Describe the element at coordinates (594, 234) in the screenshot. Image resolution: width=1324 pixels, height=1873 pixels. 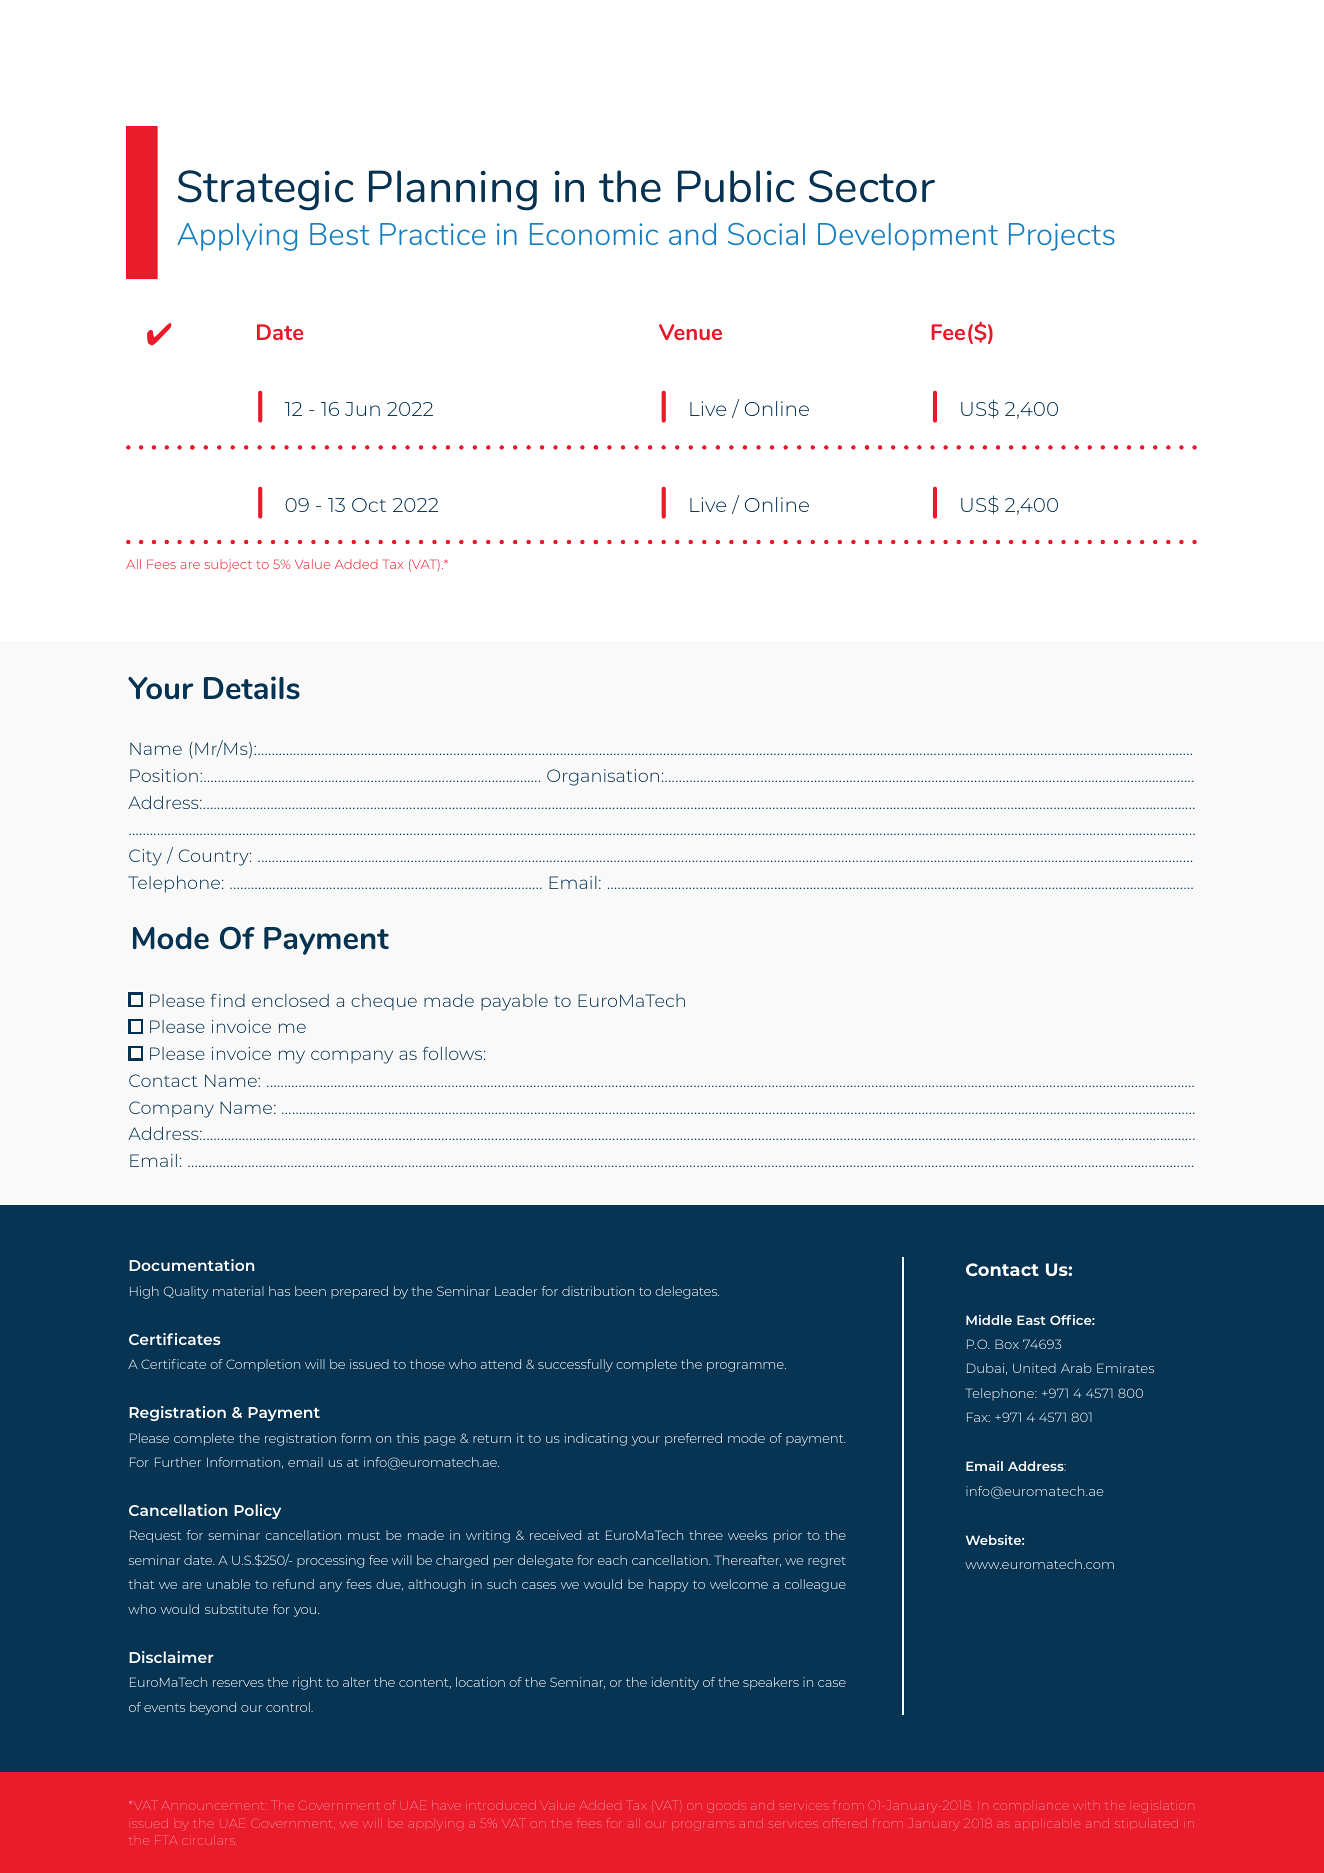
I see `Economic` at that location.
